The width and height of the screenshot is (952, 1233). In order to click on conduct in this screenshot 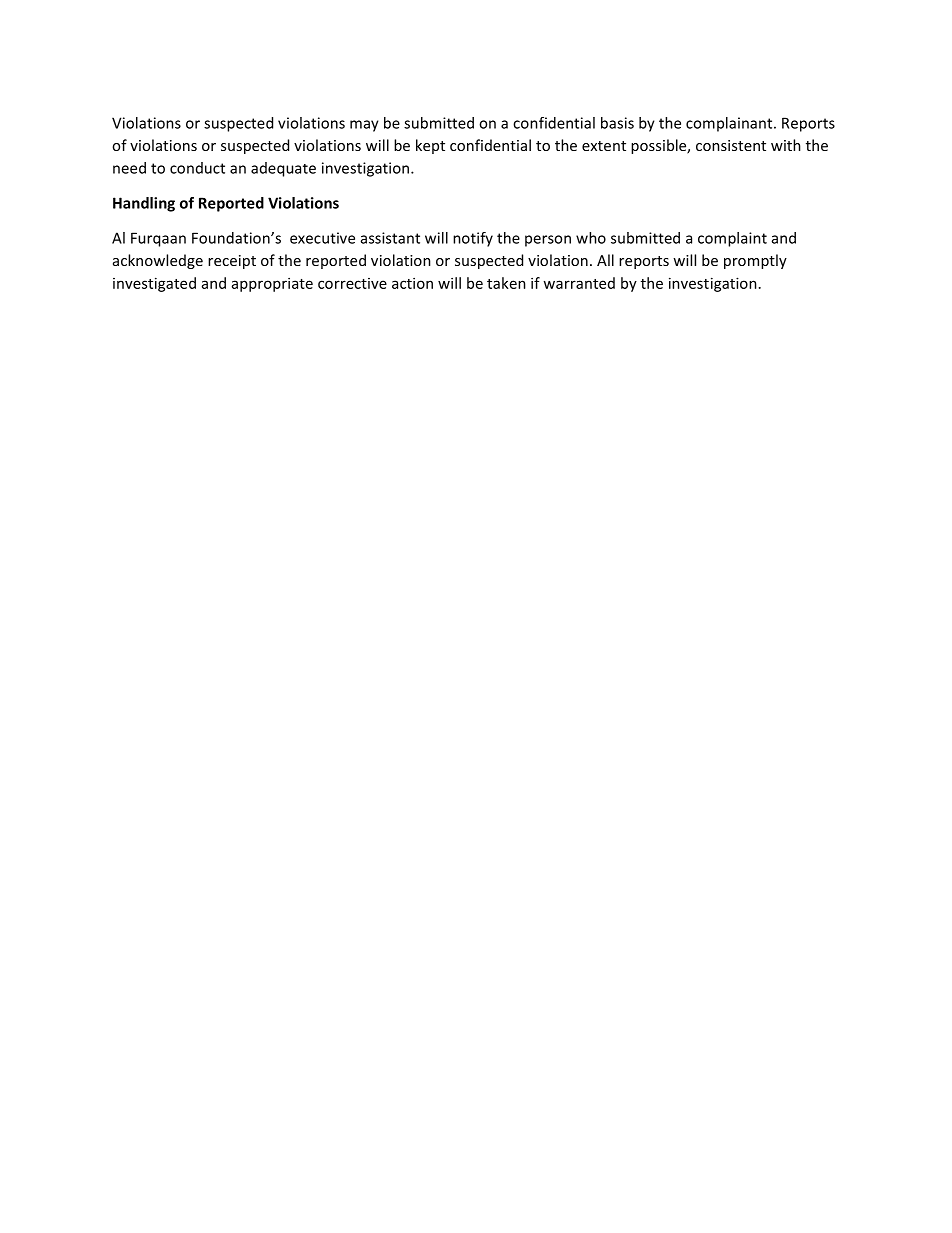, I will do `click(197, 168)`.
